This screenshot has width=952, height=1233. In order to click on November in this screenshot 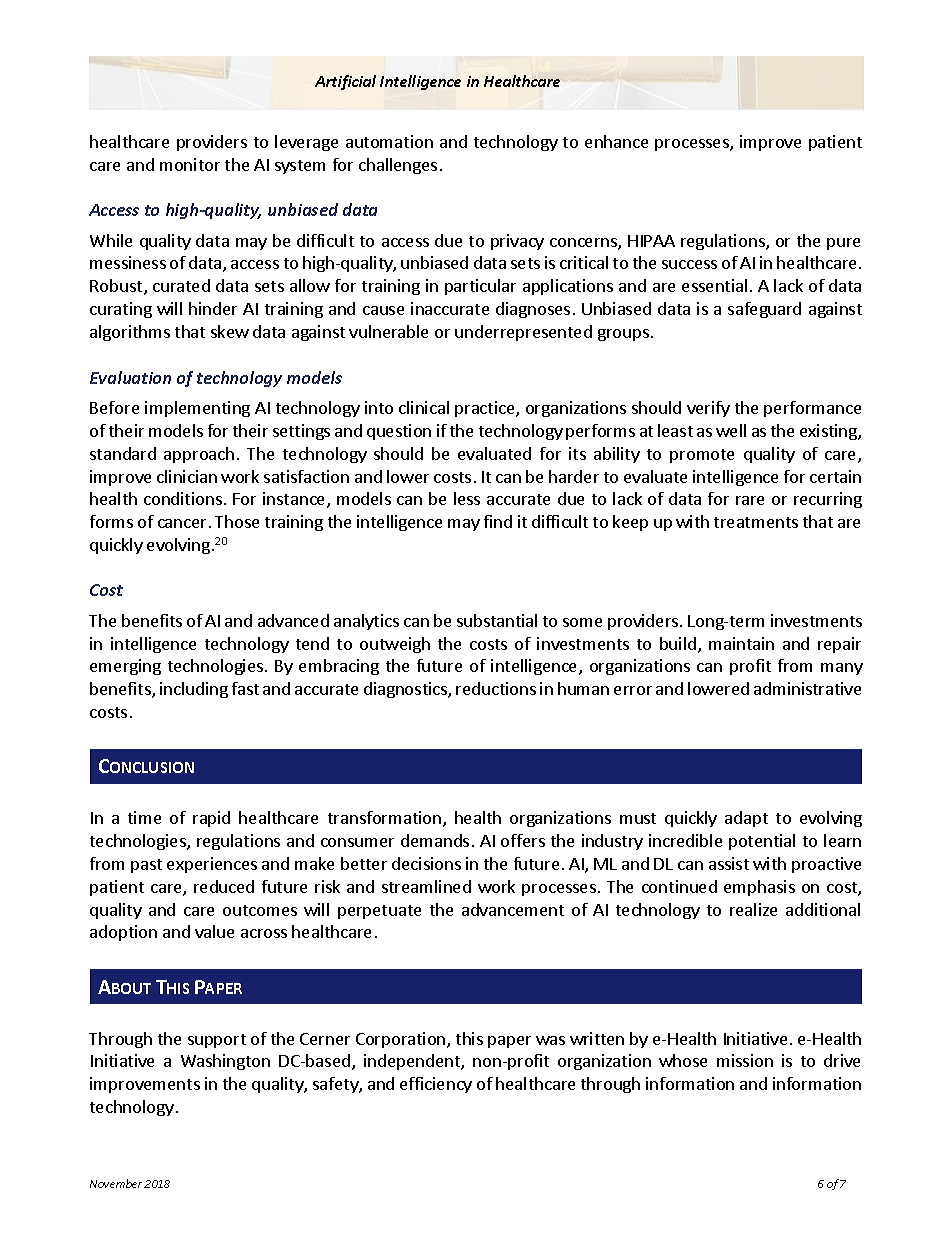, I will do `click(116, 1183)`.
